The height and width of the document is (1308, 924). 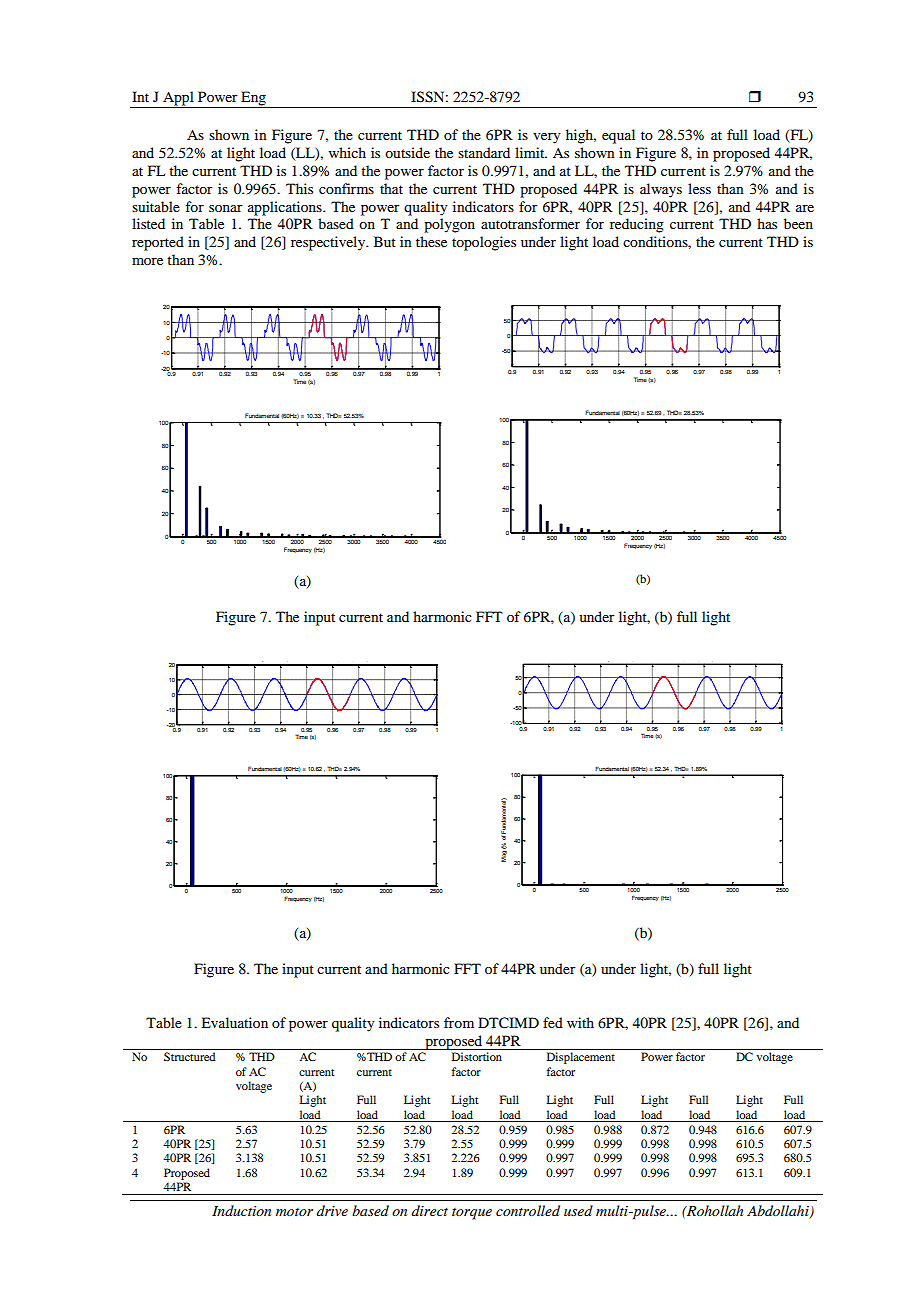 What do you see at coordinates (580, 1022) in the document?
I see `with` at bounding box center [580, 1022].
